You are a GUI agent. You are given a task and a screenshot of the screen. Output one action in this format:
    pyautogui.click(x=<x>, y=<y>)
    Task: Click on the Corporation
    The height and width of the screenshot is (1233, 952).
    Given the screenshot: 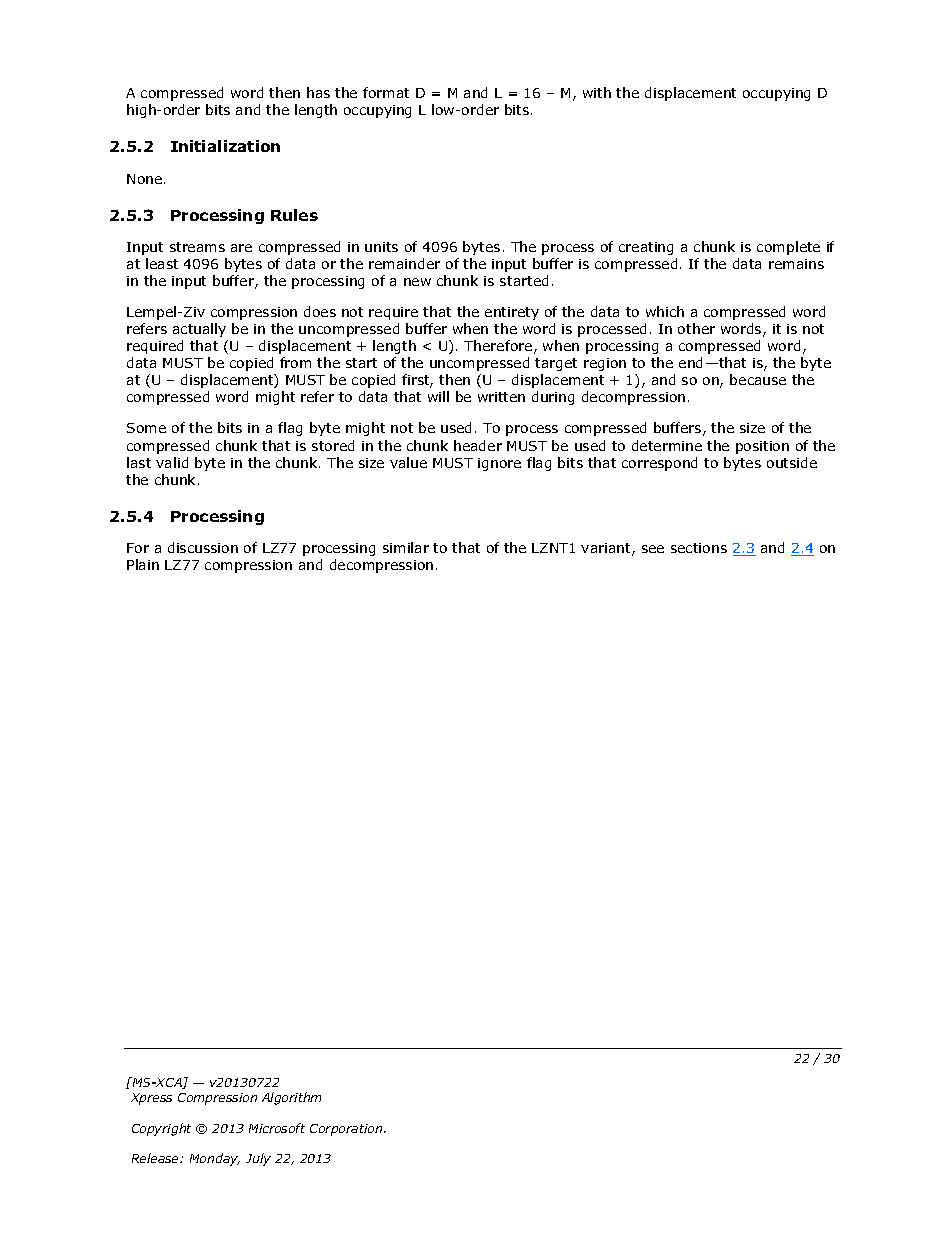 What is the action you would take?
    pyautogui.click(x=347, y=1130)
